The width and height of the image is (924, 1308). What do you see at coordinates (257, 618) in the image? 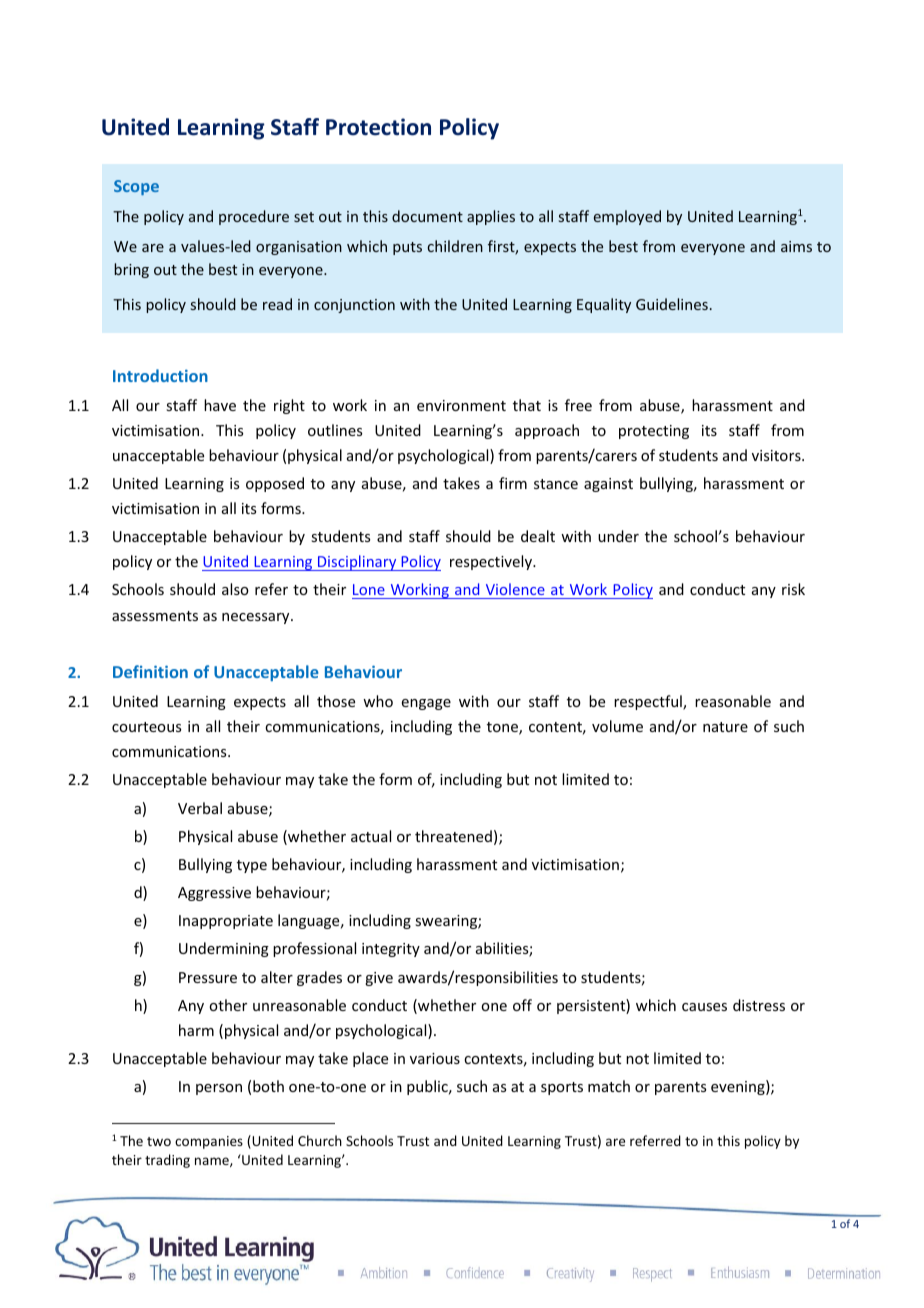
I see `necessary` at bounding box center [257, 618].
